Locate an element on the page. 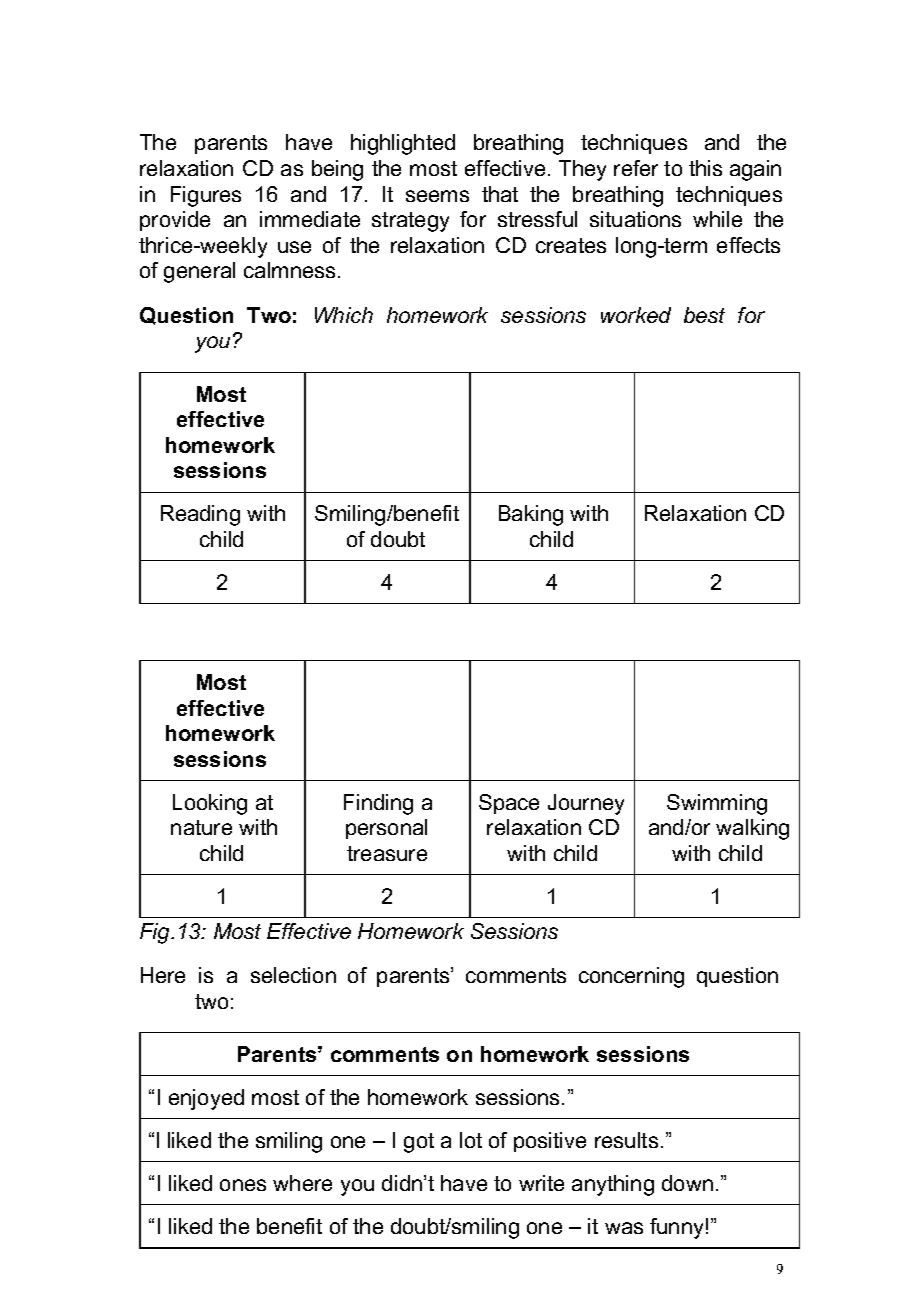 This page has width=924, height=1307. lot is located at coordinates (471, 1140).
